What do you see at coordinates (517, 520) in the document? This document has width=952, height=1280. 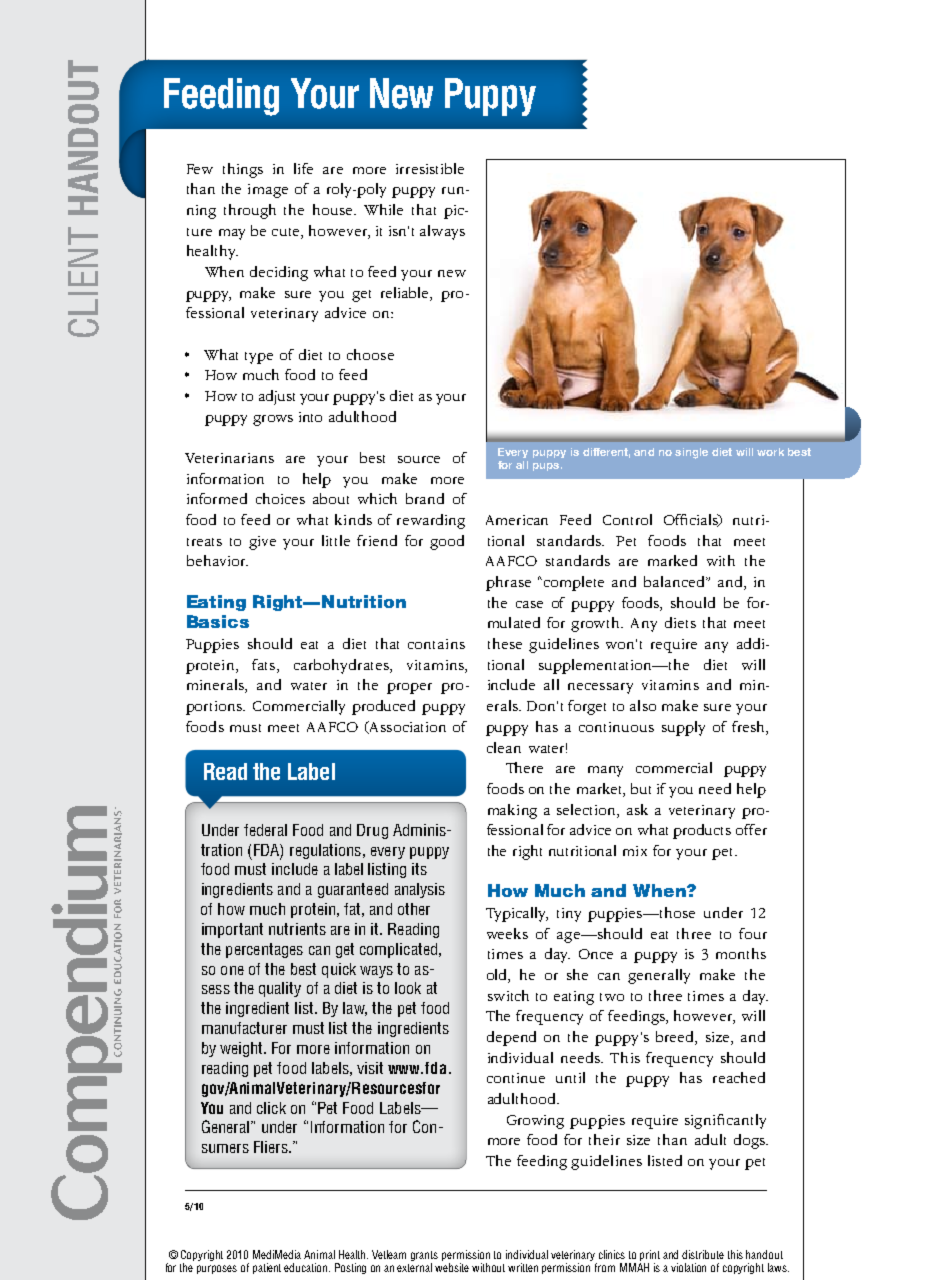 I see `American` at bounding box center [517, 520].
